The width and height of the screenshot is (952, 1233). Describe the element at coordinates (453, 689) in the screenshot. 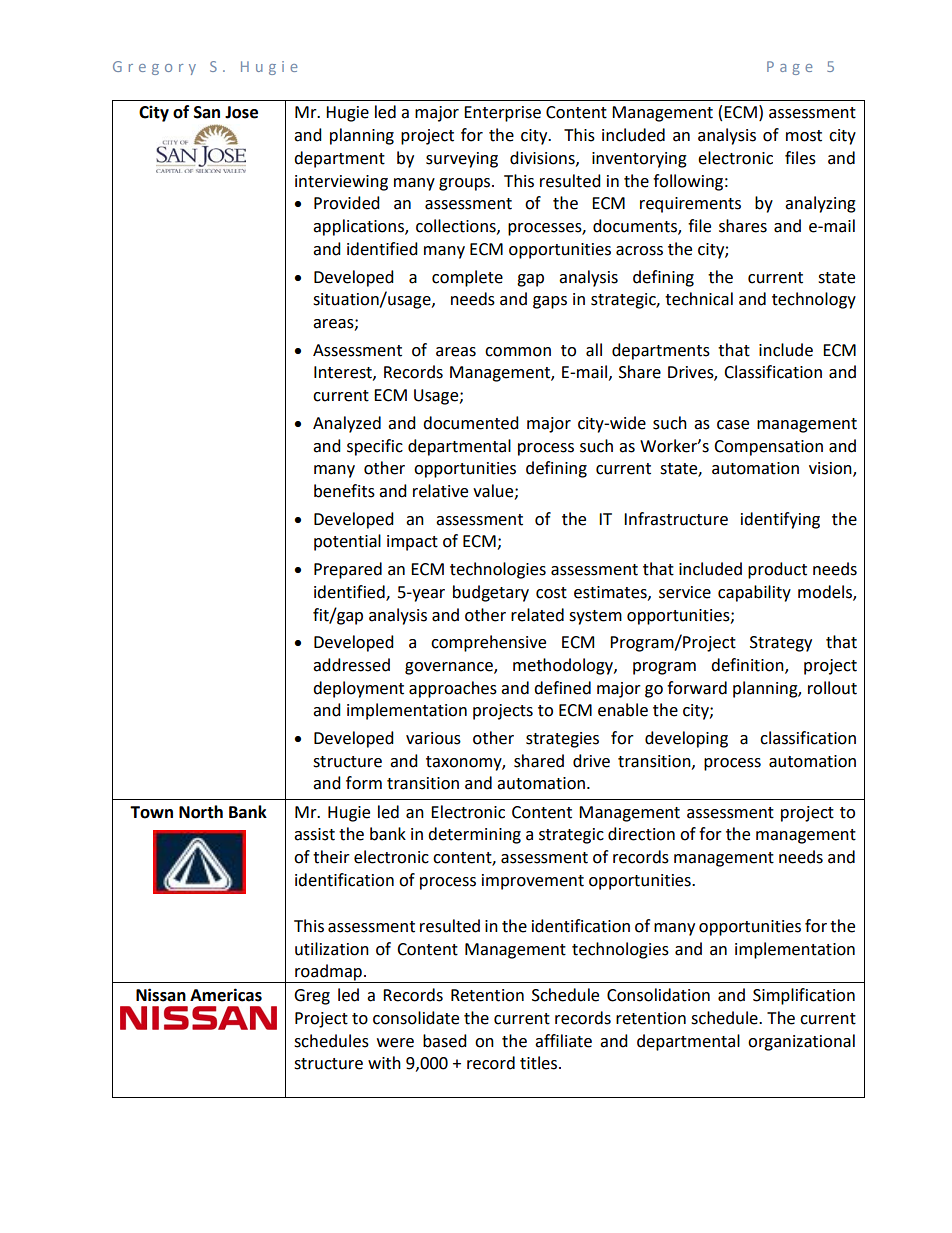

I see `approaches` at that location.
